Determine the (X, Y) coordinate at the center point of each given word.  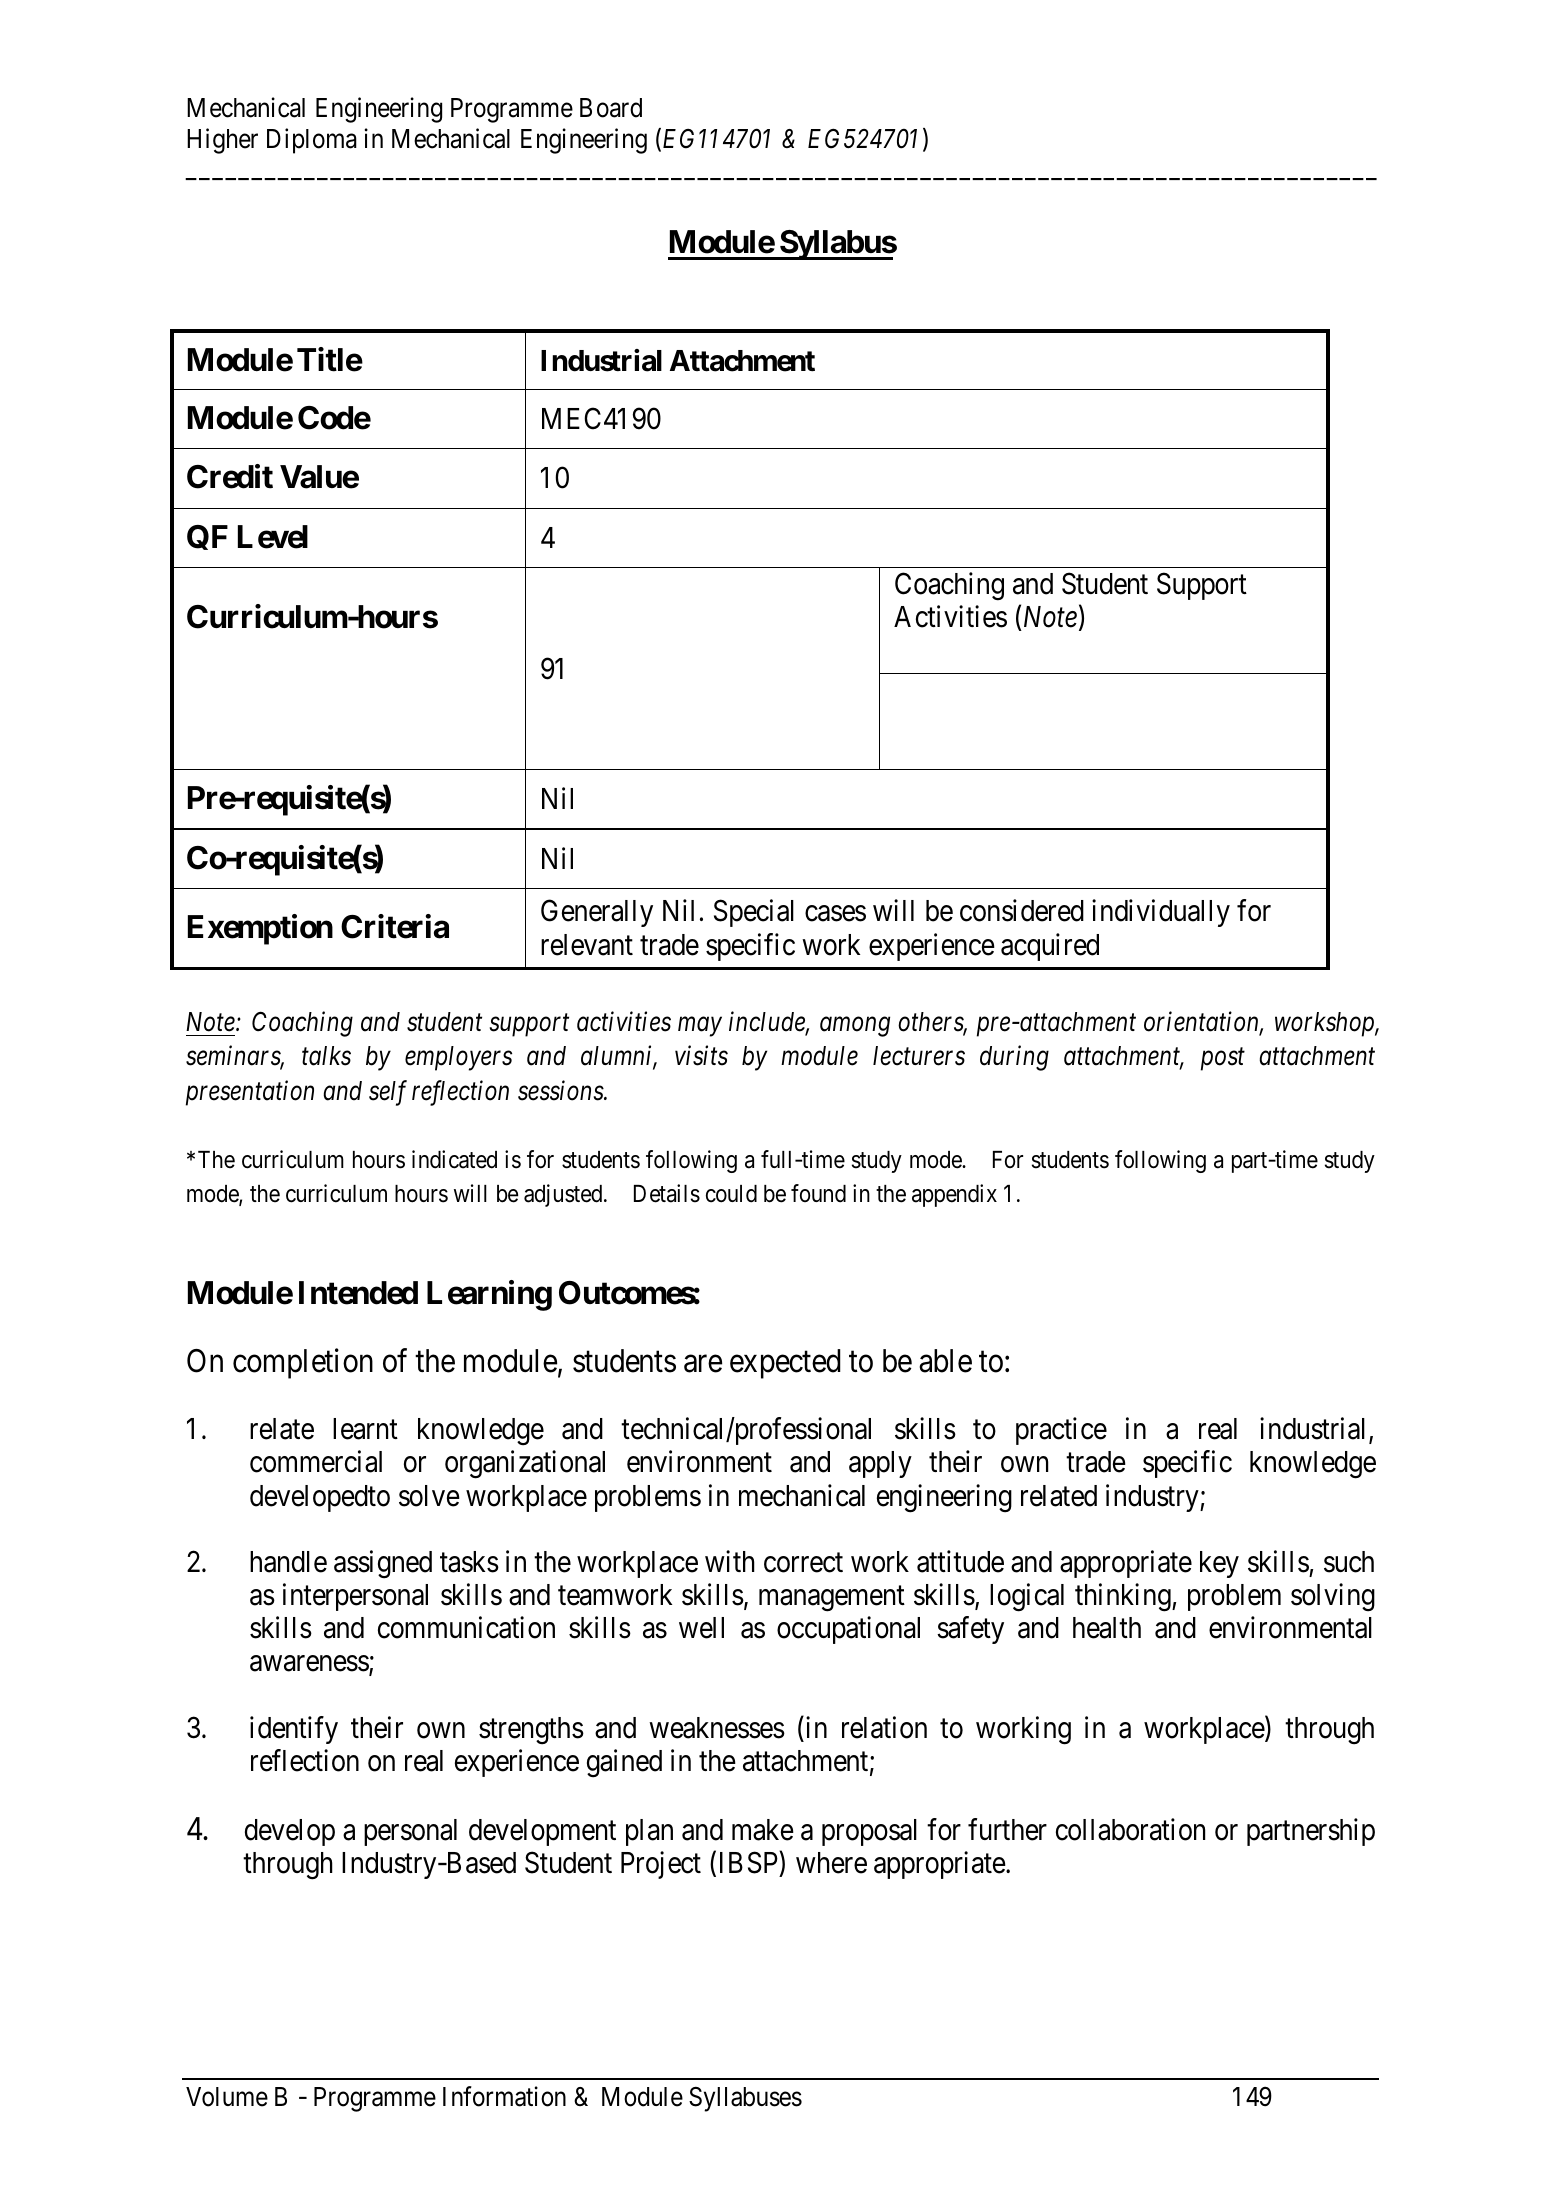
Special (754, 913)
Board (611, 108)
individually (1161, 913)
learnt (365, 1429)
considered (1022, 910)
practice (1061, 1431)
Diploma (312, 141)
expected (785, 1364)
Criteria (395, 926)
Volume (227, 2097)
